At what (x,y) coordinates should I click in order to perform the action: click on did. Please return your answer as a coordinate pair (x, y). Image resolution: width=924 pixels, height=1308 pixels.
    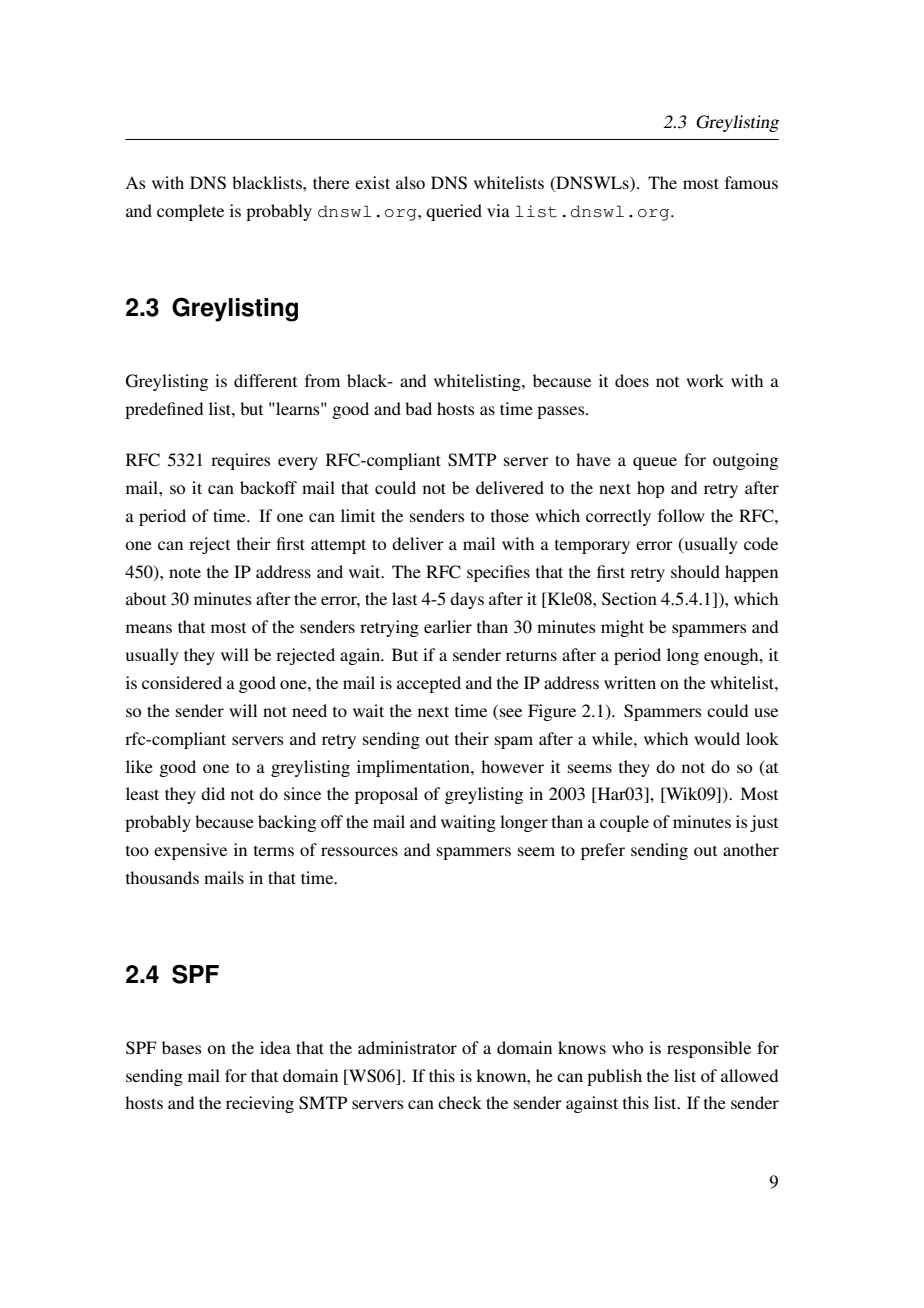
    Looking at the image, I should click on (213, 793).
